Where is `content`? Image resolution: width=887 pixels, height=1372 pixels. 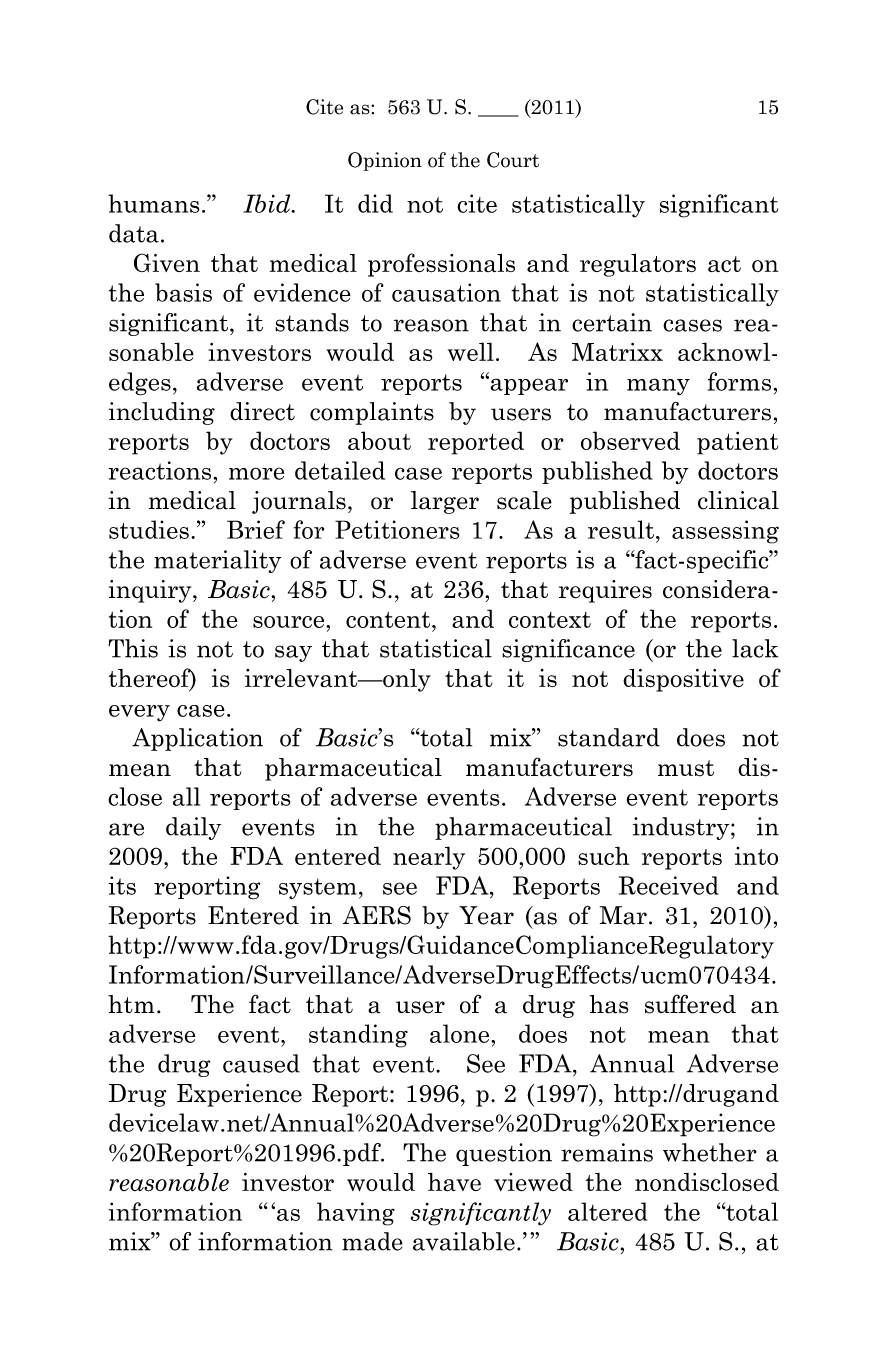 content is located at coordinates (389, 620).
